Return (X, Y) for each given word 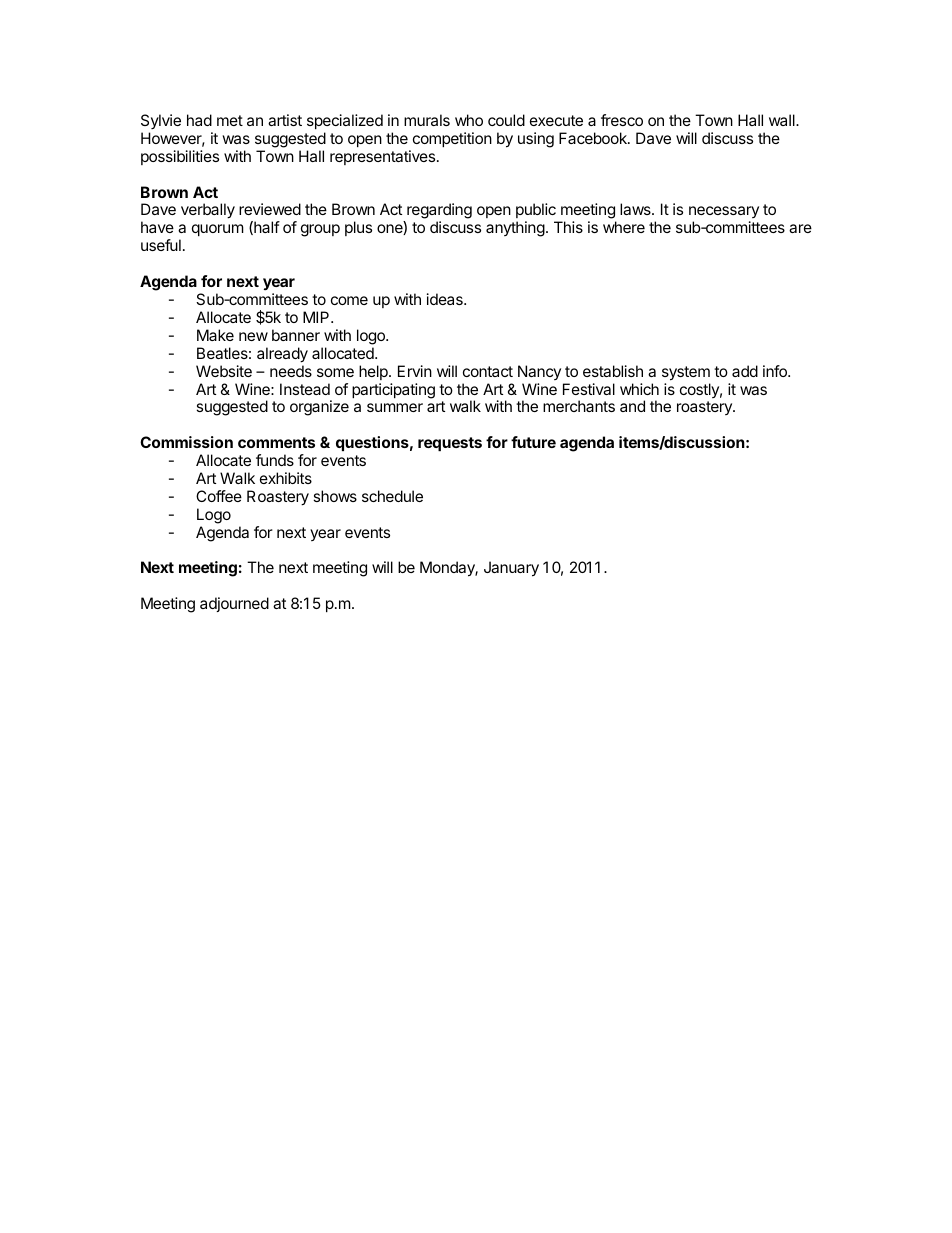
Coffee (219, 496)
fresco (622, 120)
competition (452, 139)
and (632, 406)
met (230, 120)
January (511, 569)
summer (395, 407)
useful (161, 245)
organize (319, 408)
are (800, 228)
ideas (446, 299)
